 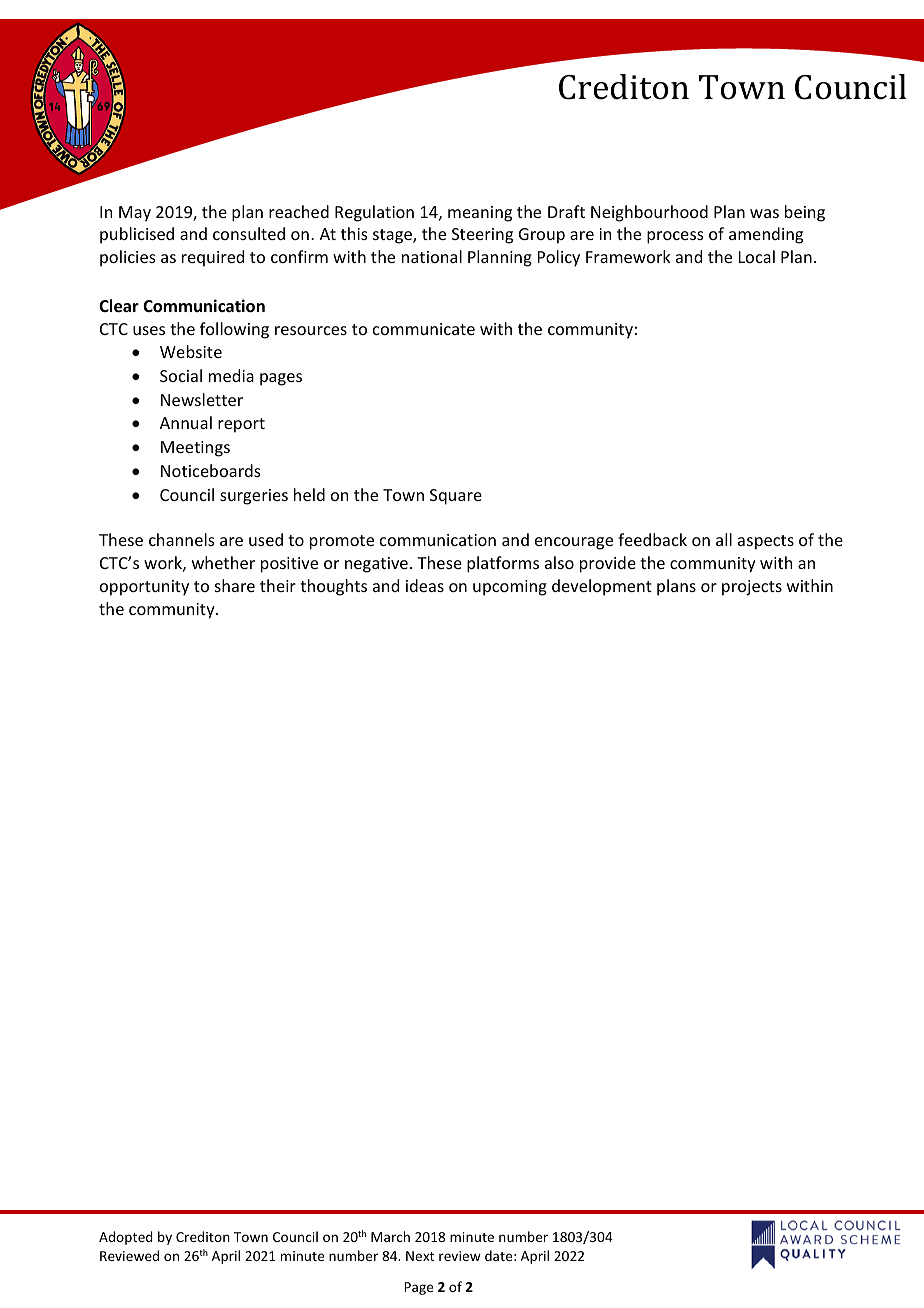 What do you see at coordinates (390, 1236) in the screenshot?
I see `March` at bounding box center [390, 1236].
